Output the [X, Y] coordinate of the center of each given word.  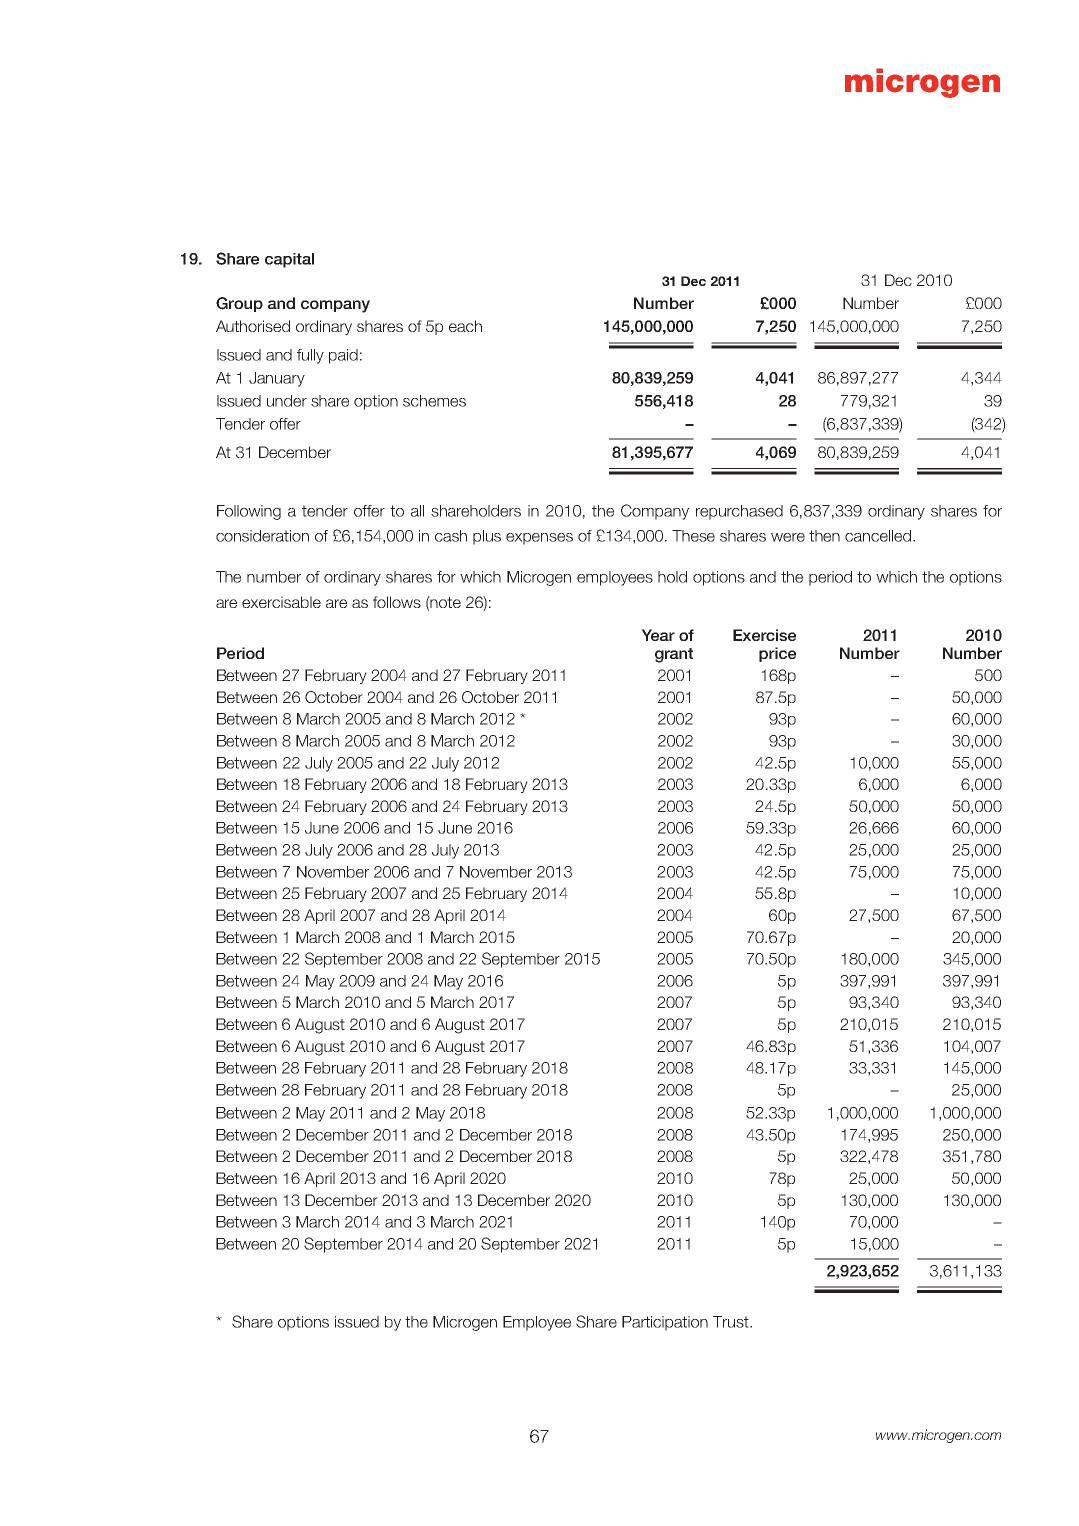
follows [397, 602]
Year [658, 635]
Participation [665, 1323]
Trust [732, 1322]
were [788, 537]
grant [674, 655]
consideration [262, 536]
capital [289, 260]
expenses [539, 539]
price [777, 654]
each [465, 326]
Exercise [764, 635]
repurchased [739, 512]
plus [487, 537]
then [824, 536]
